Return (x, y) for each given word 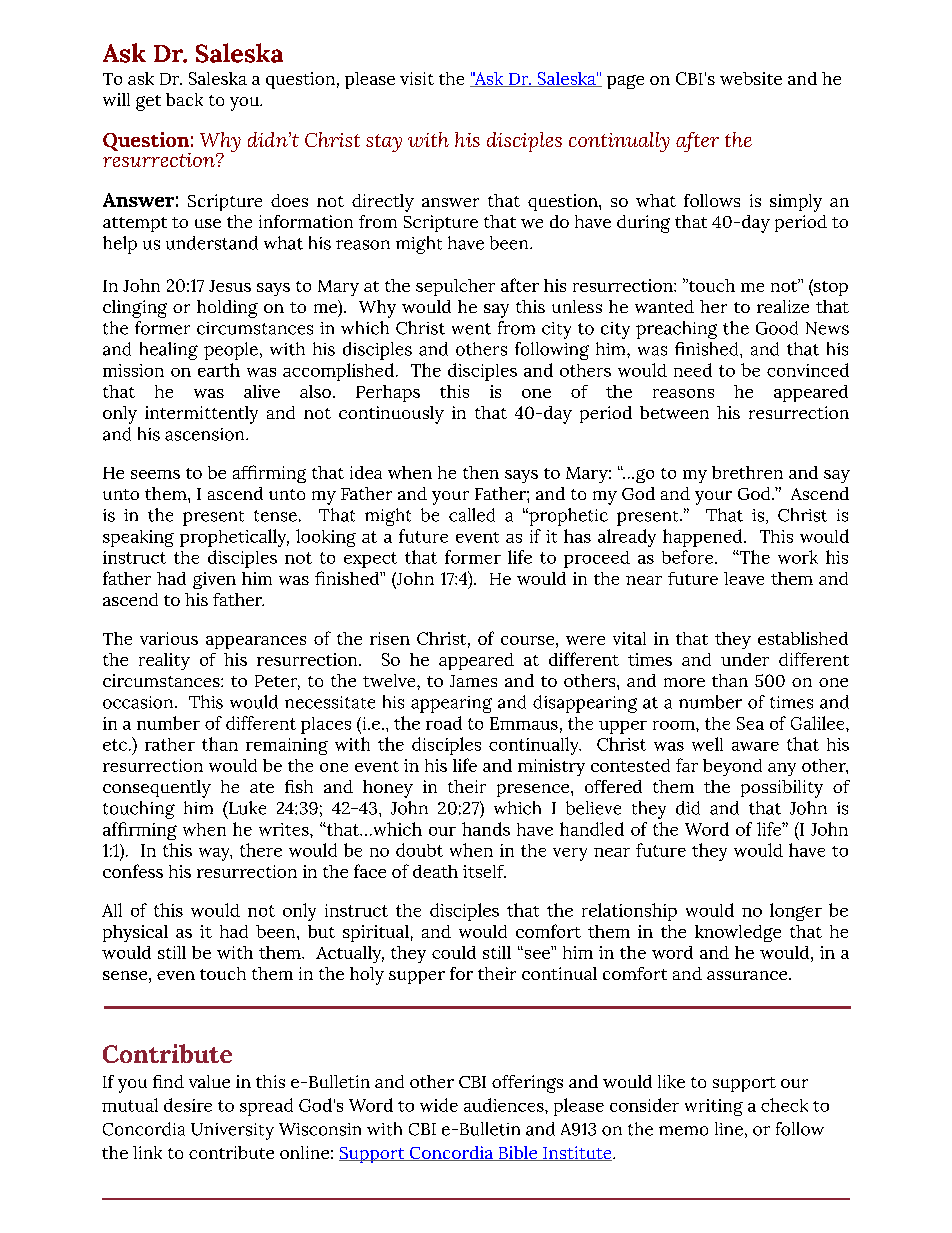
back (184, 99)
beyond (732, 767)
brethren (747, 472)
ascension (206, 434)
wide (439, 1105)
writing (714, 1107)
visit (417, 78)
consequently (157, 789)
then (481, 472)
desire (188, 1105)
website (751, 78)
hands (486, 829)
